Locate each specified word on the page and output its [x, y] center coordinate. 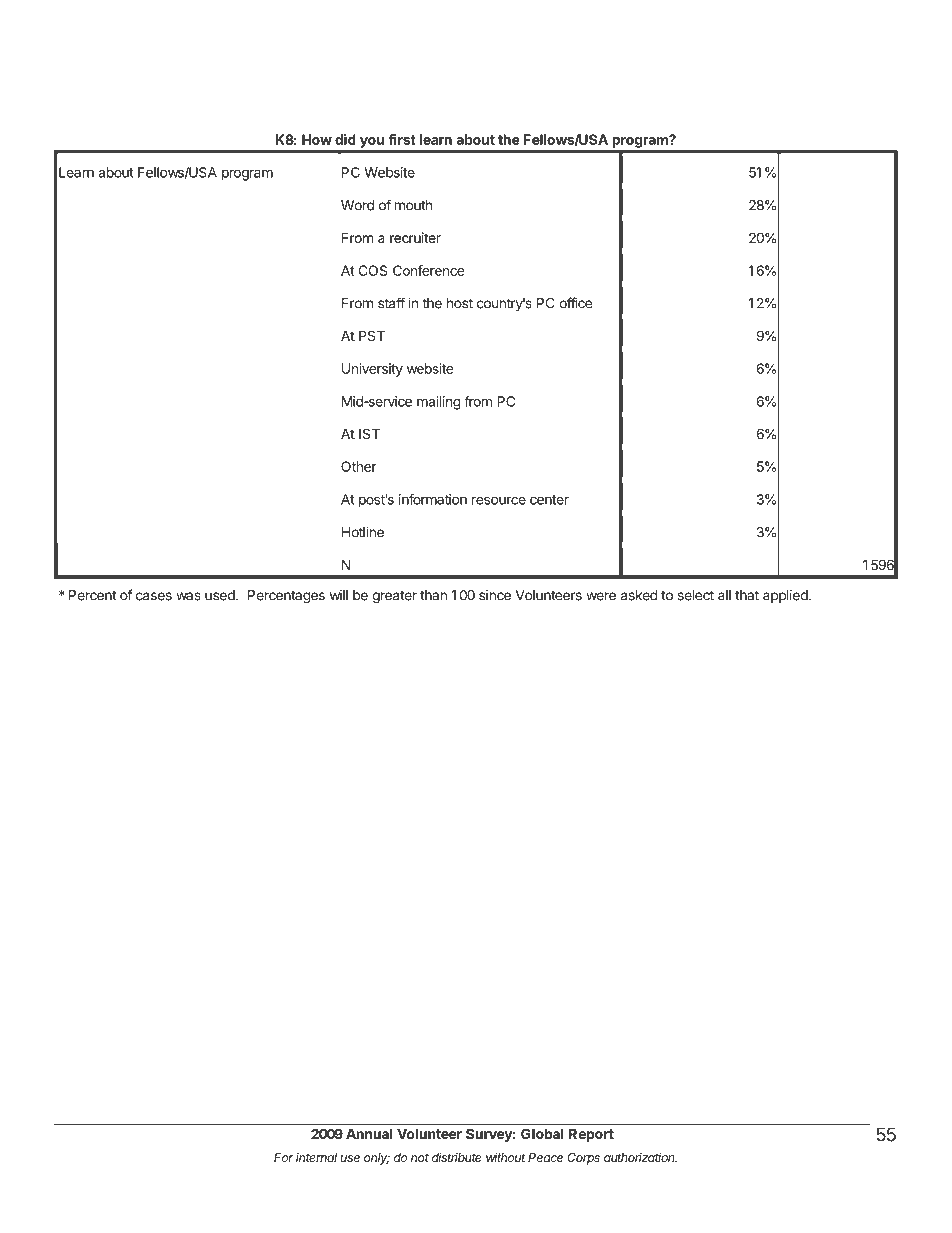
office [575, 303]
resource [499, 500]
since [495, 595]
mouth [414, 205]
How [317, 139]
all [724, 595]
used [221, 595]
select [696, 595]
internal [316, 1157]
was [188, 596]
